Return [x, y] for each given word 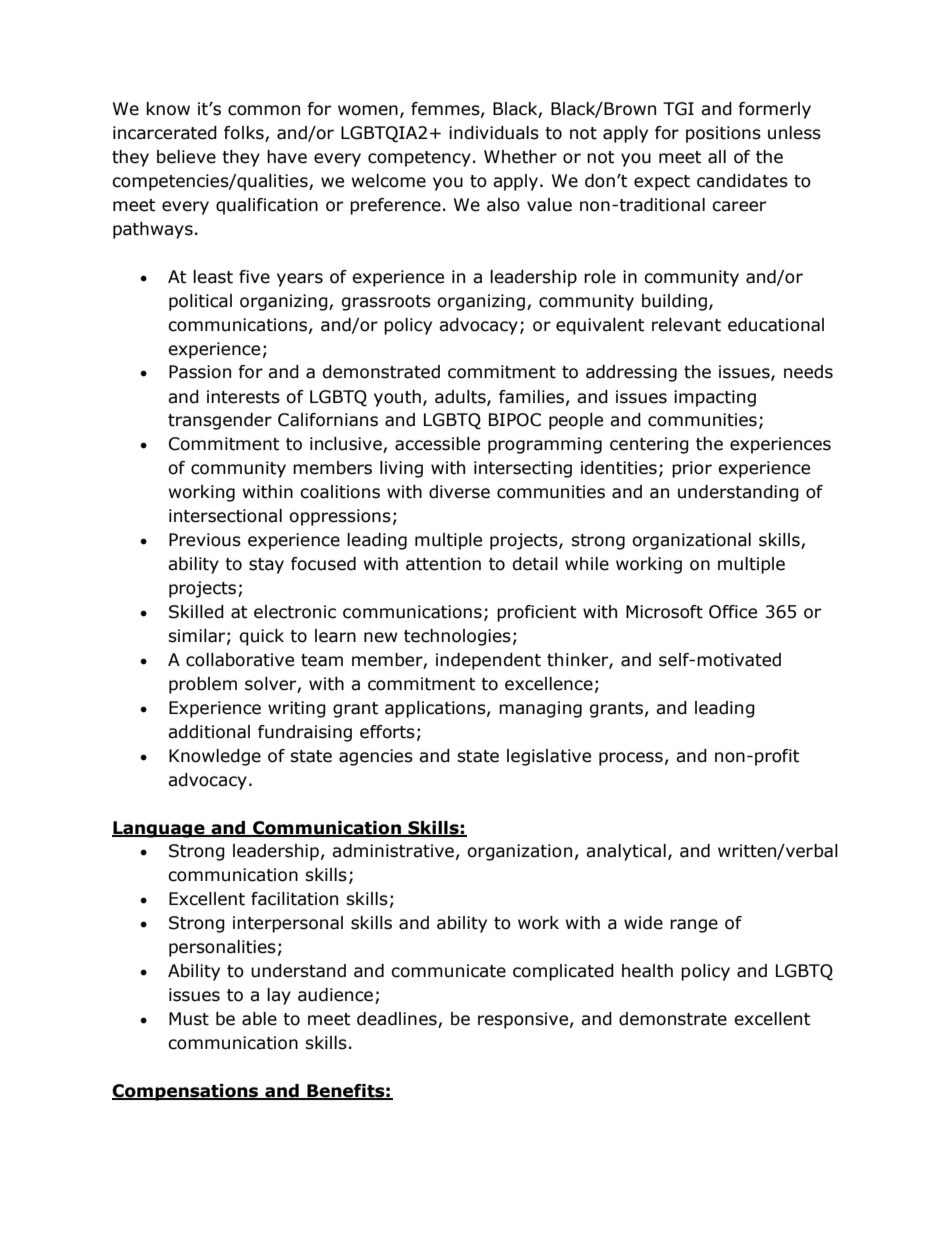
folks [245, 134]
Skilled [196, 612]
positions [723, 134]
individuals [494, 133]
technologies [457, 637]
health [647, 971]
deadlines [398, 1020]
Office [733, 612]
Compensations [186, 1092]
